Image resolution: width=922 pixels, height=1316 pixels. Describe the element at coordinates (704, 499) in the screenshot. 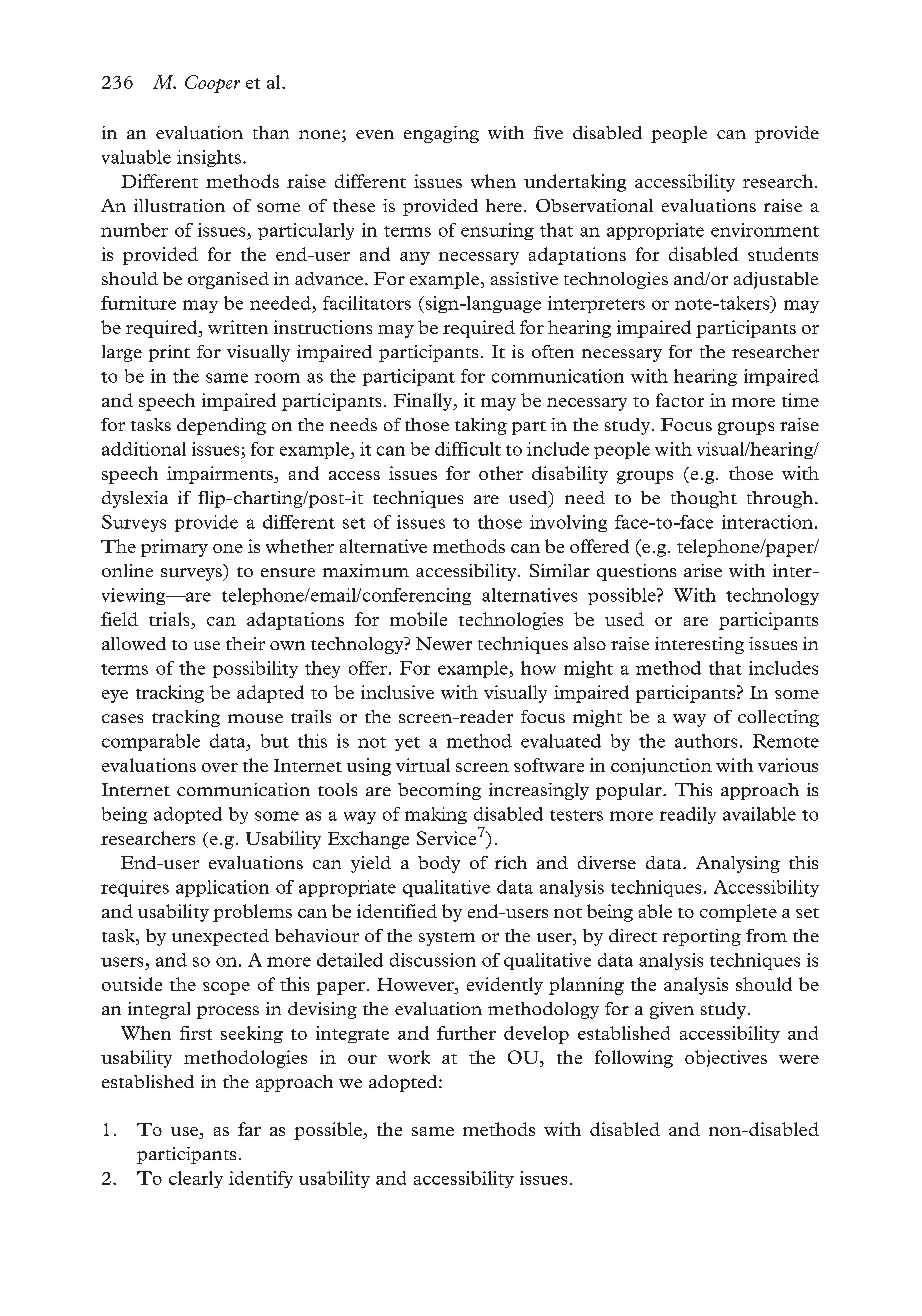

I see `thought` at that location.
